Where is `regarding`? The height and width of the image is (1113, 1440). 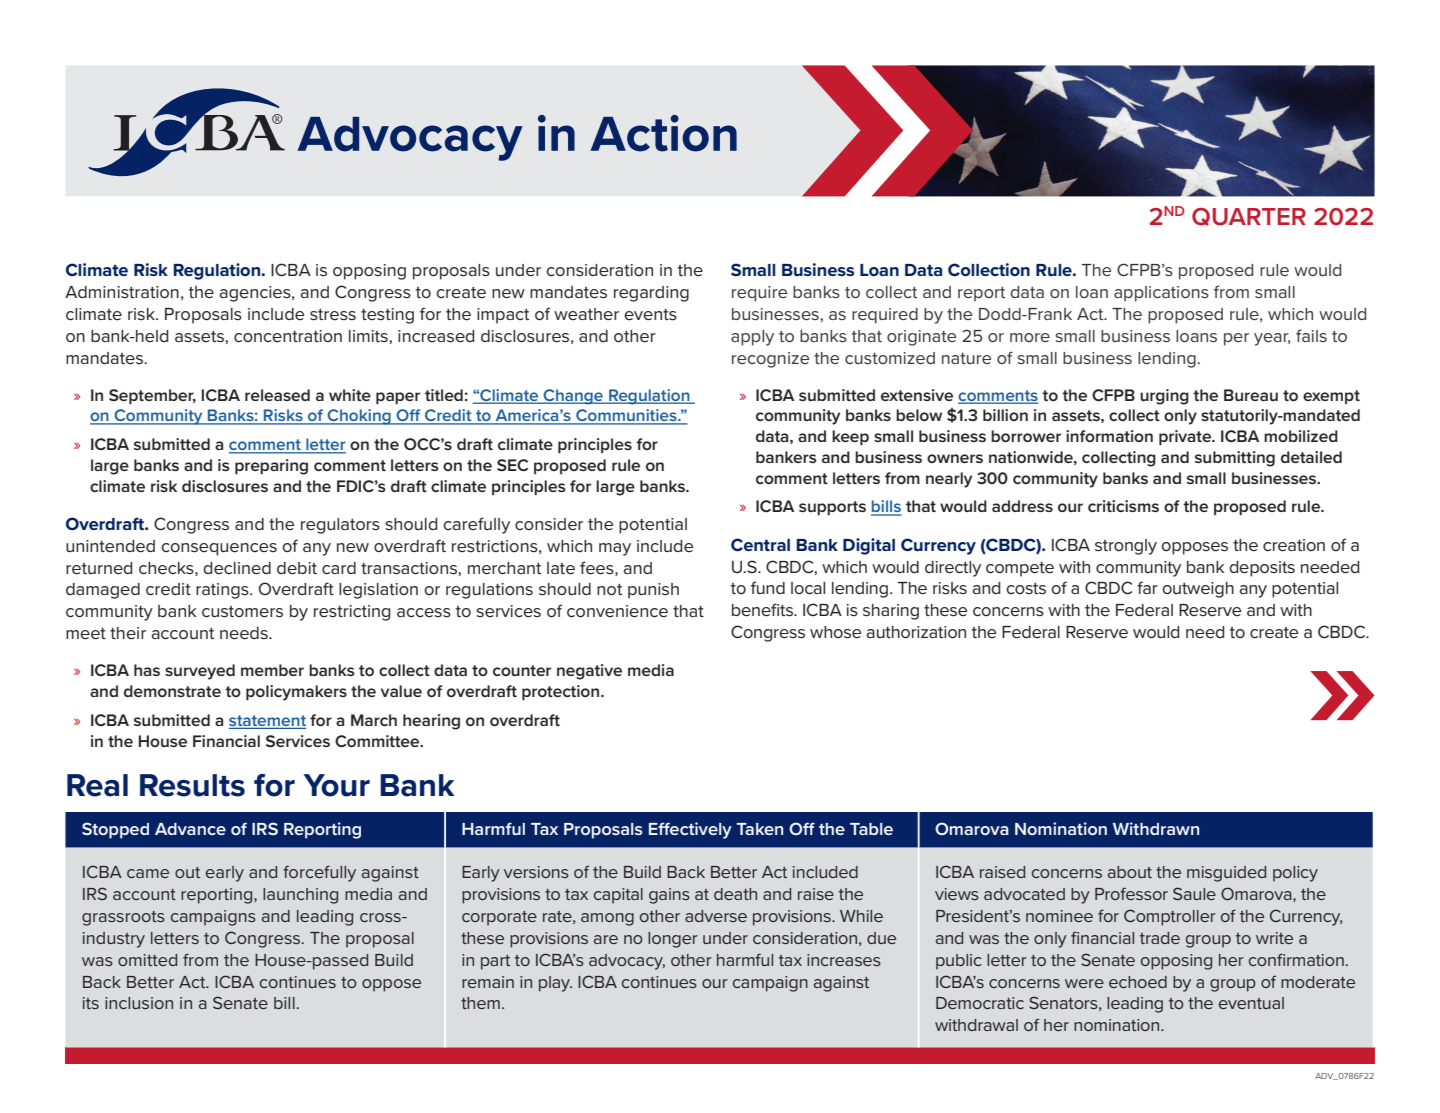
regarding is located at coordinates (651, 294).
